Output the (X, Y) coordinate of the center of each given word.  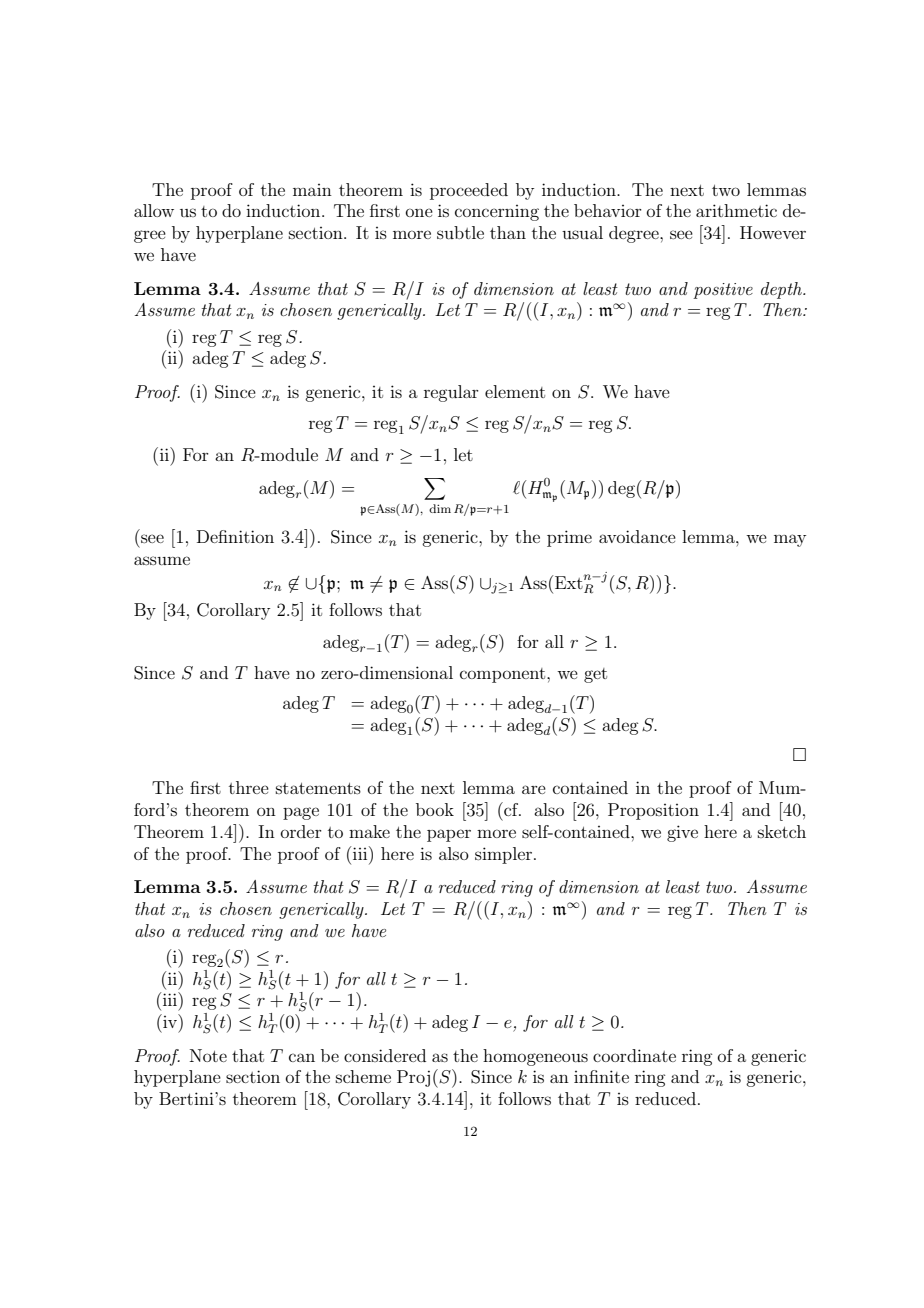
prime (569, 538)
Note (208, 1055)
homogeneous (535, 1057)
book (435, 809)
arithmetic (736, 210)
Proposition (653, 811)
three (249, 787)
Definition (235, 536)
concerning (497, 213)
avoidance (637, 536)
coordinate (634, 1055)
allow (154, 210)
